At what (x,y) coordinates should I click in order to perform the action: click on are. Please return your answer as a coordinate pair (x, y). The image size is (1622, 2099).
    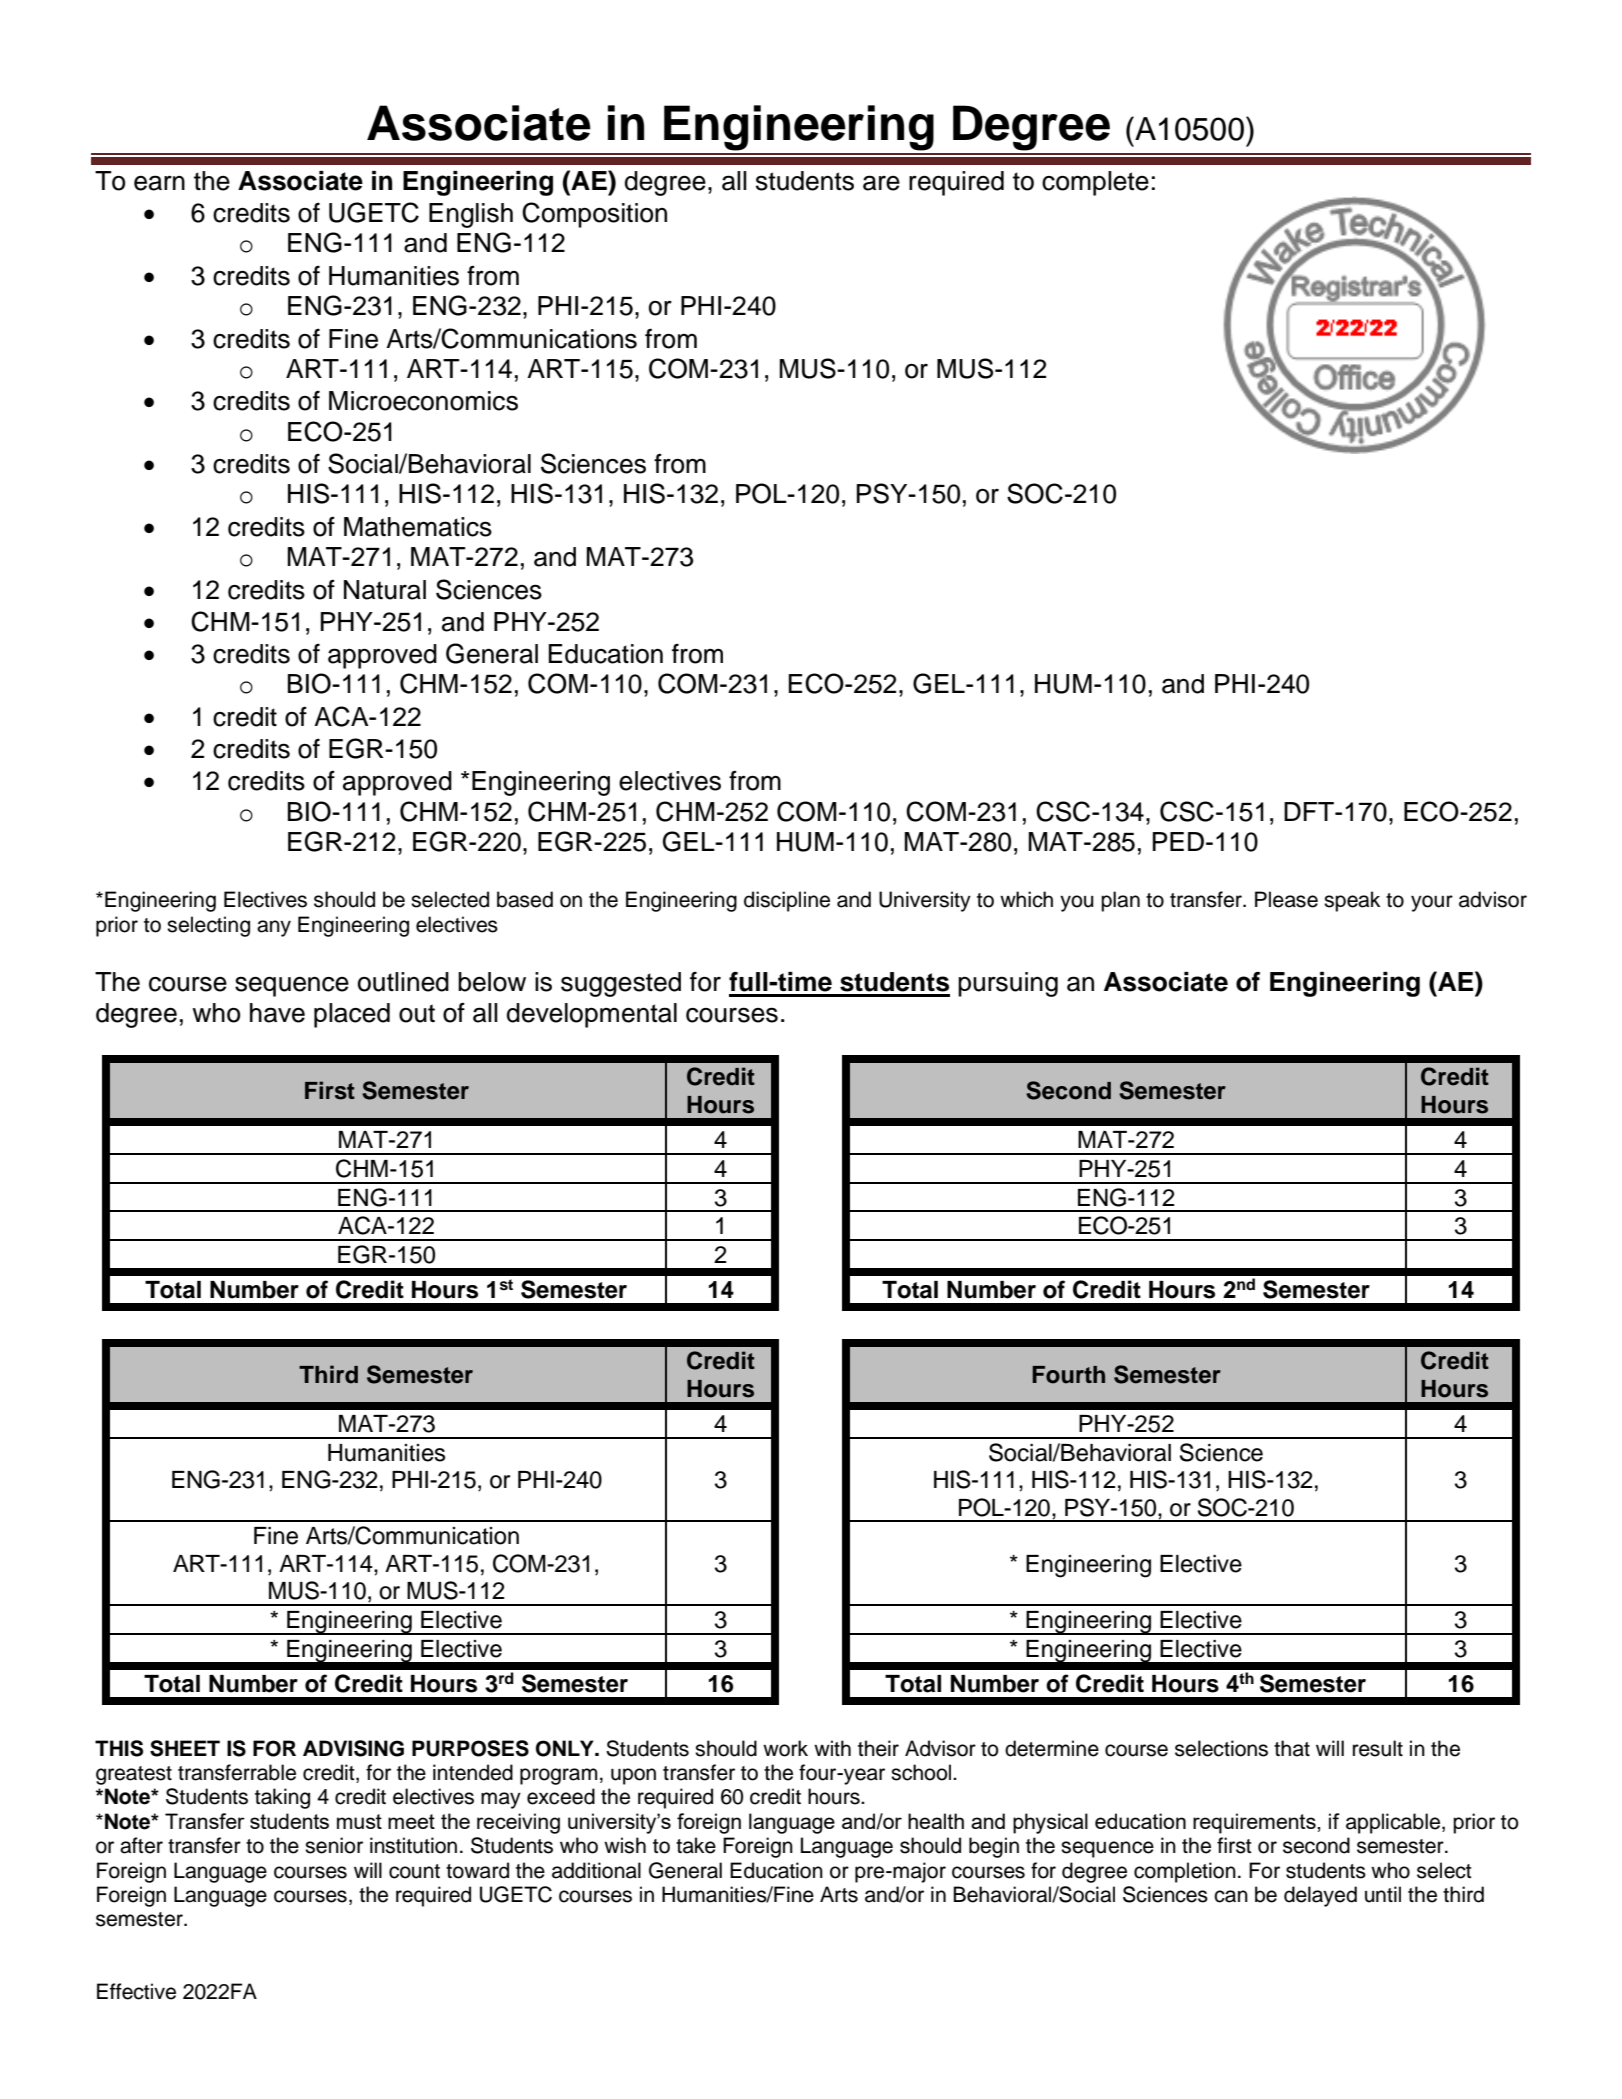
    Looking at the image, I should click on (881, 183).
